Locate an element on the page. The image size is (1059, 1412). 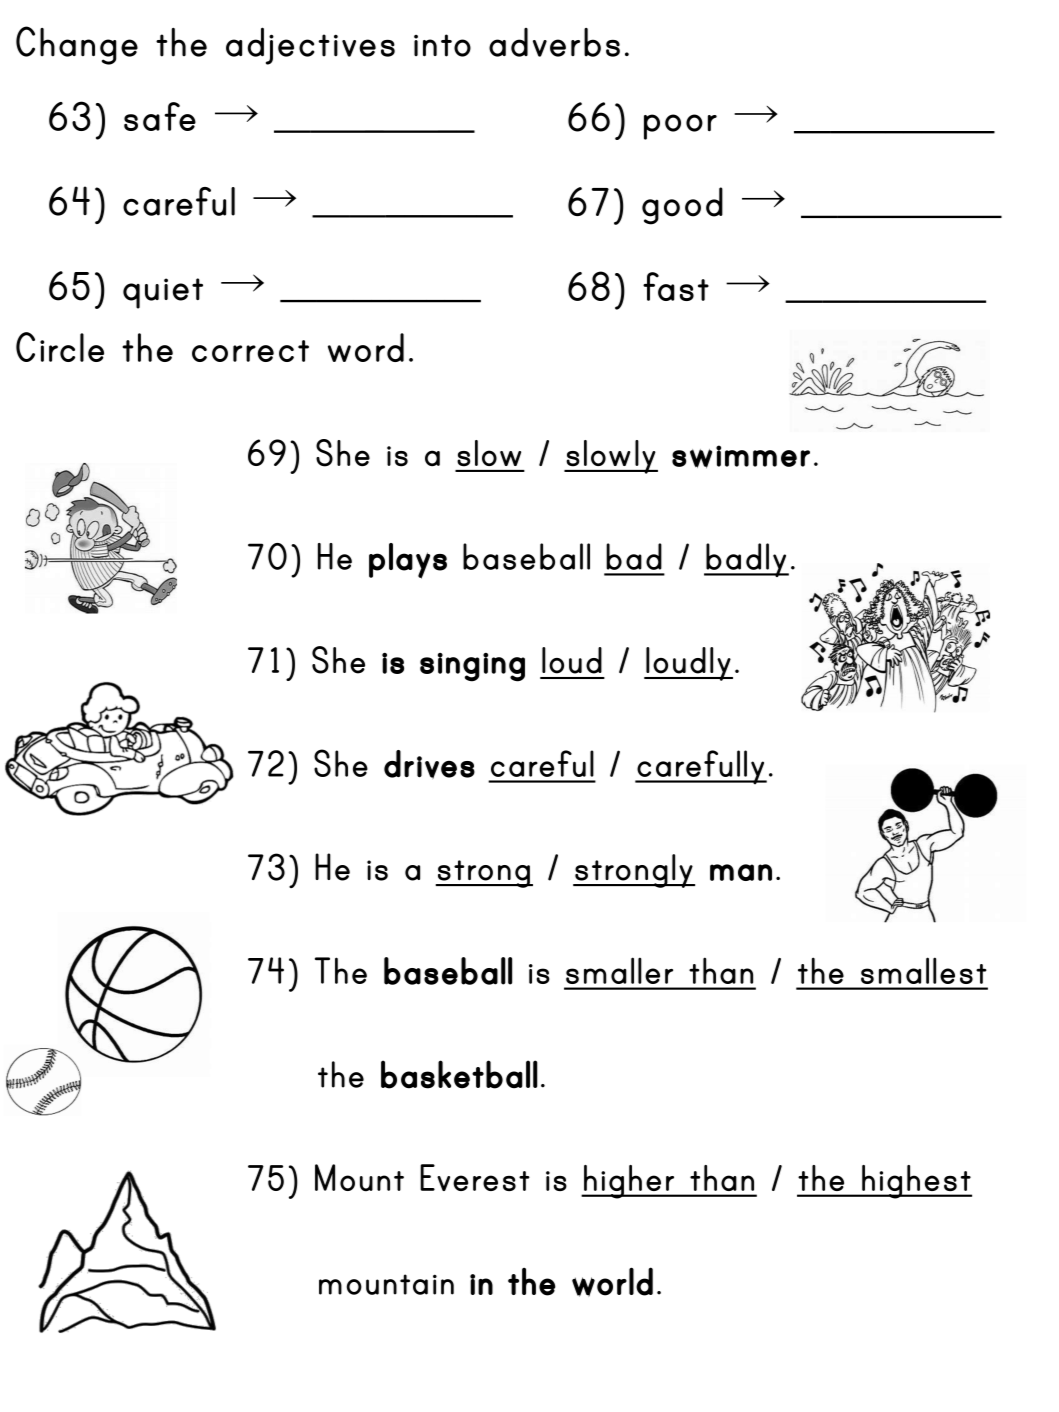
drives is located at coordinates (429, 764).
